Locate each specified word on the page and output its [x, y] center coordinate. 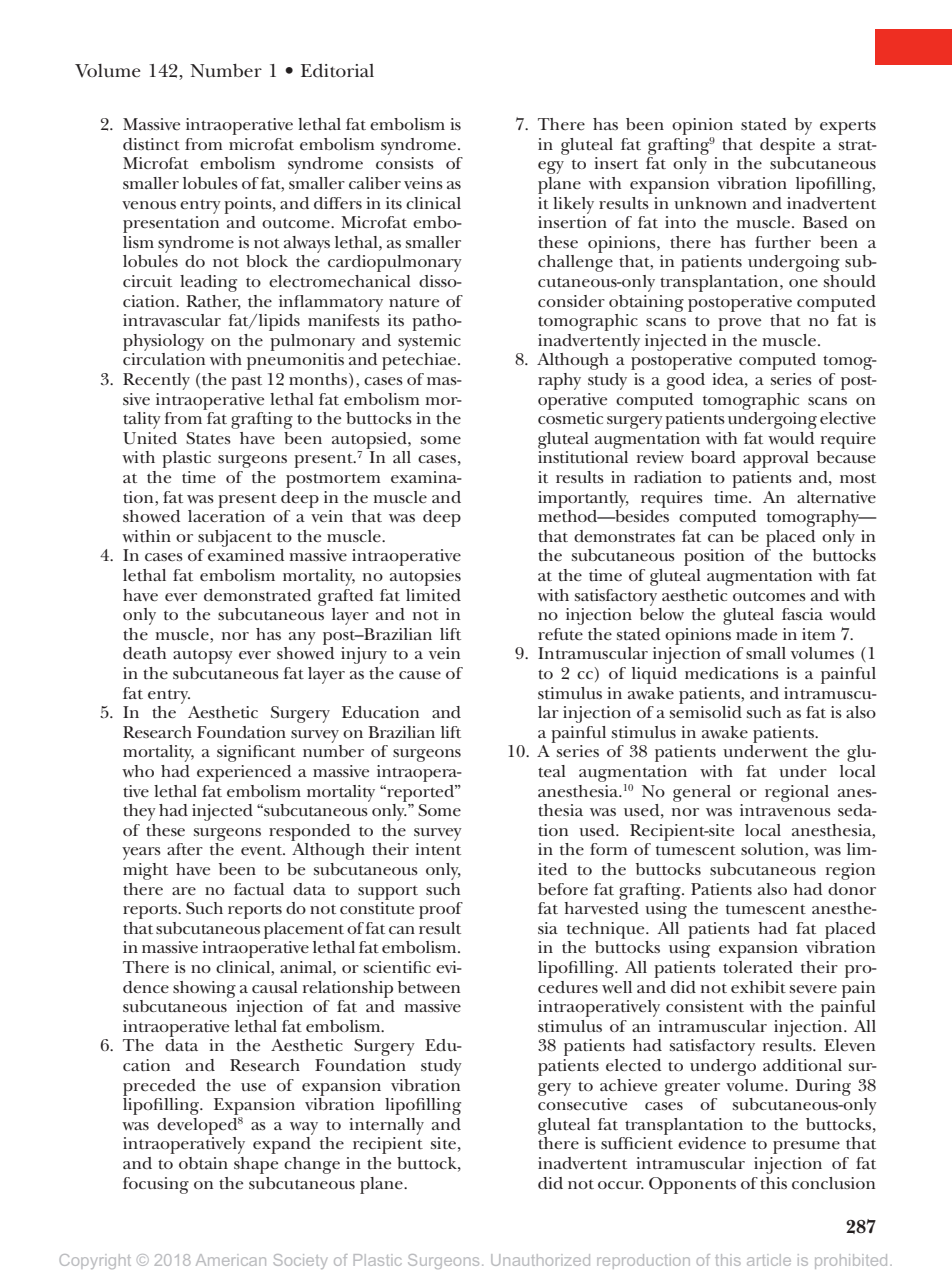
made [756, 634]
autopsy [203, 657]
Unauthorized [540, 1260]
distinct [151, 144]
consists [405, 163]
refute [560, 634]
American [231, 1260]
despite [787, 146]
